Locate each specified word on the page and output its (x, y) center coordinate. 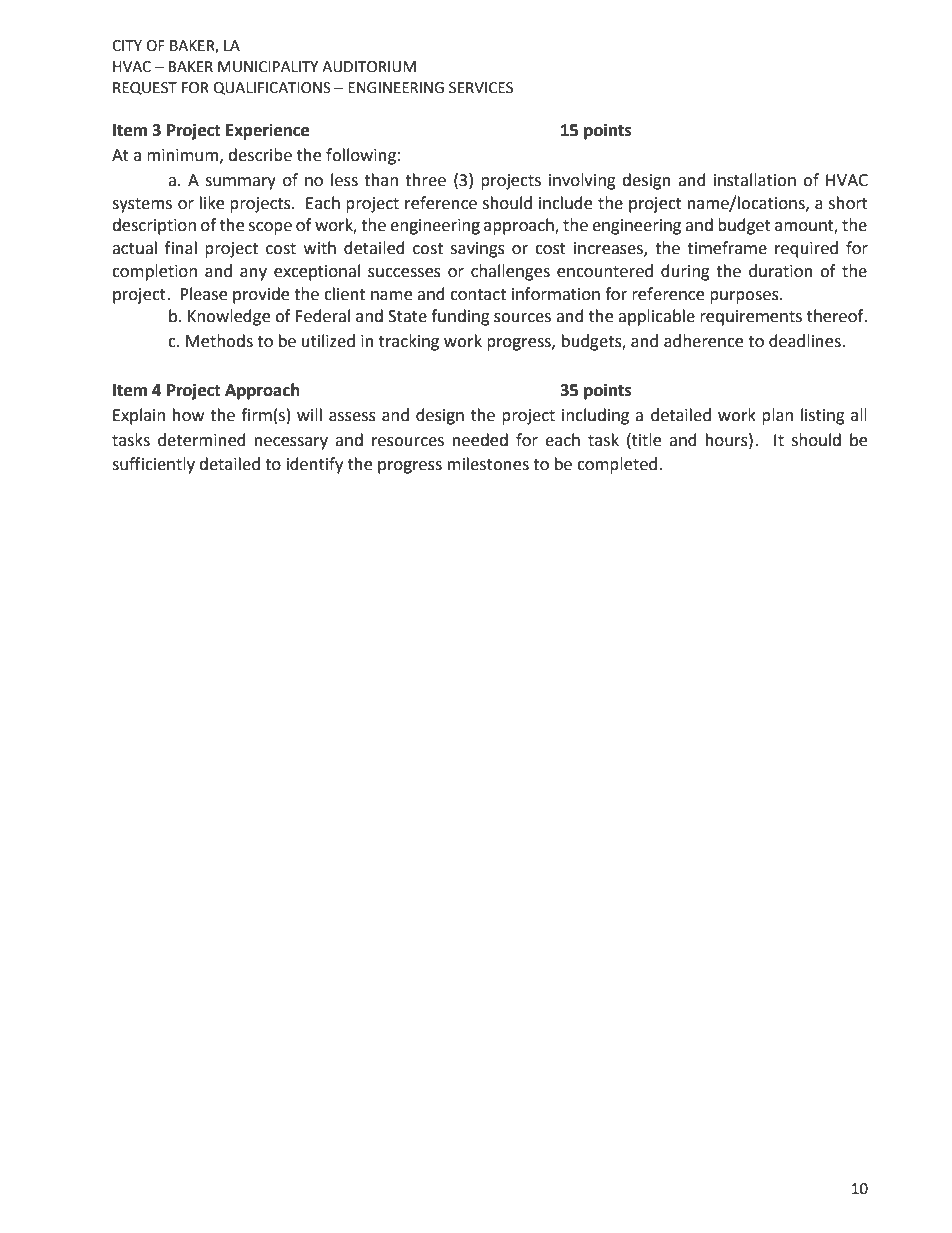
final (181, 248)
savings (478, 250)
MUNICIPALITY (268, 67)
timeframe (727, 248)
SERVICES (481, 88)
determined (202, 440)
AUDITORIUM (369, 67)
